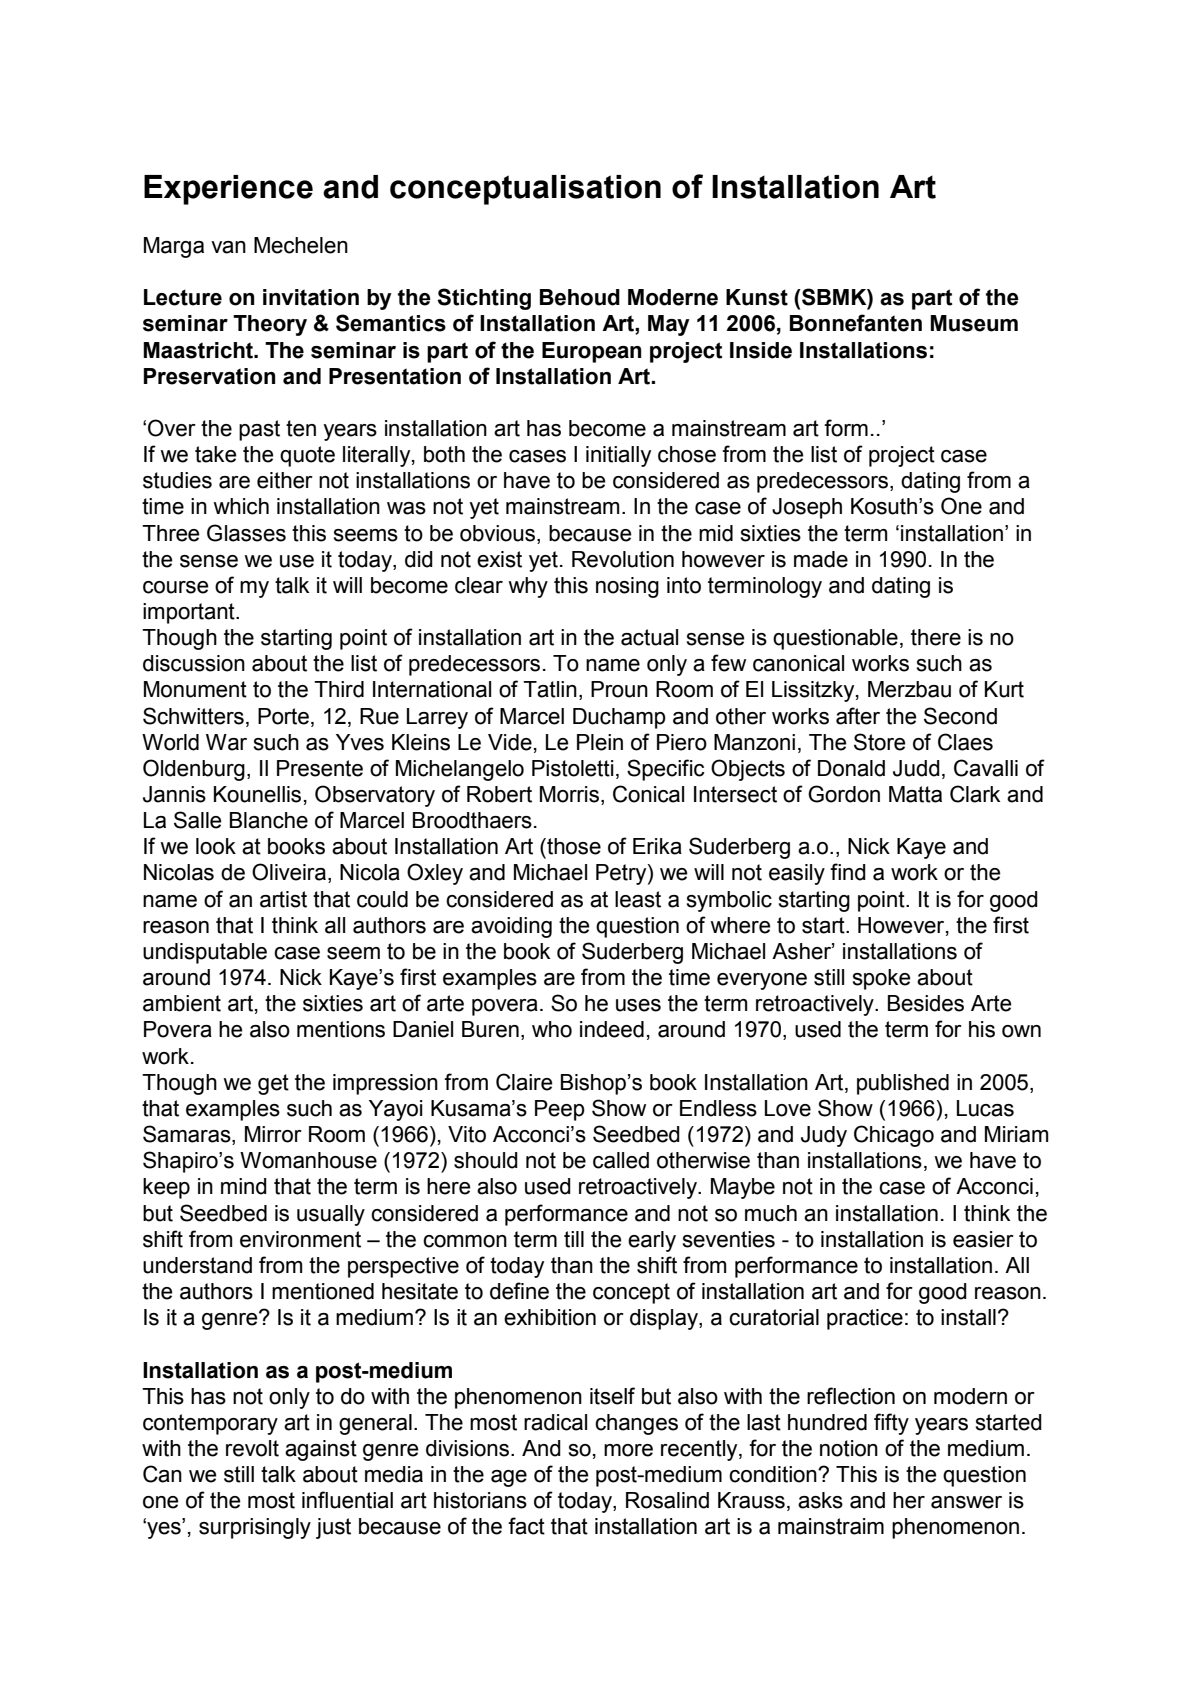 The height and width of the screenshot is (1694, 1197). Describe the element at coordinates (255, 1528) in the screenshot. I see `surprisingly` at that location.
